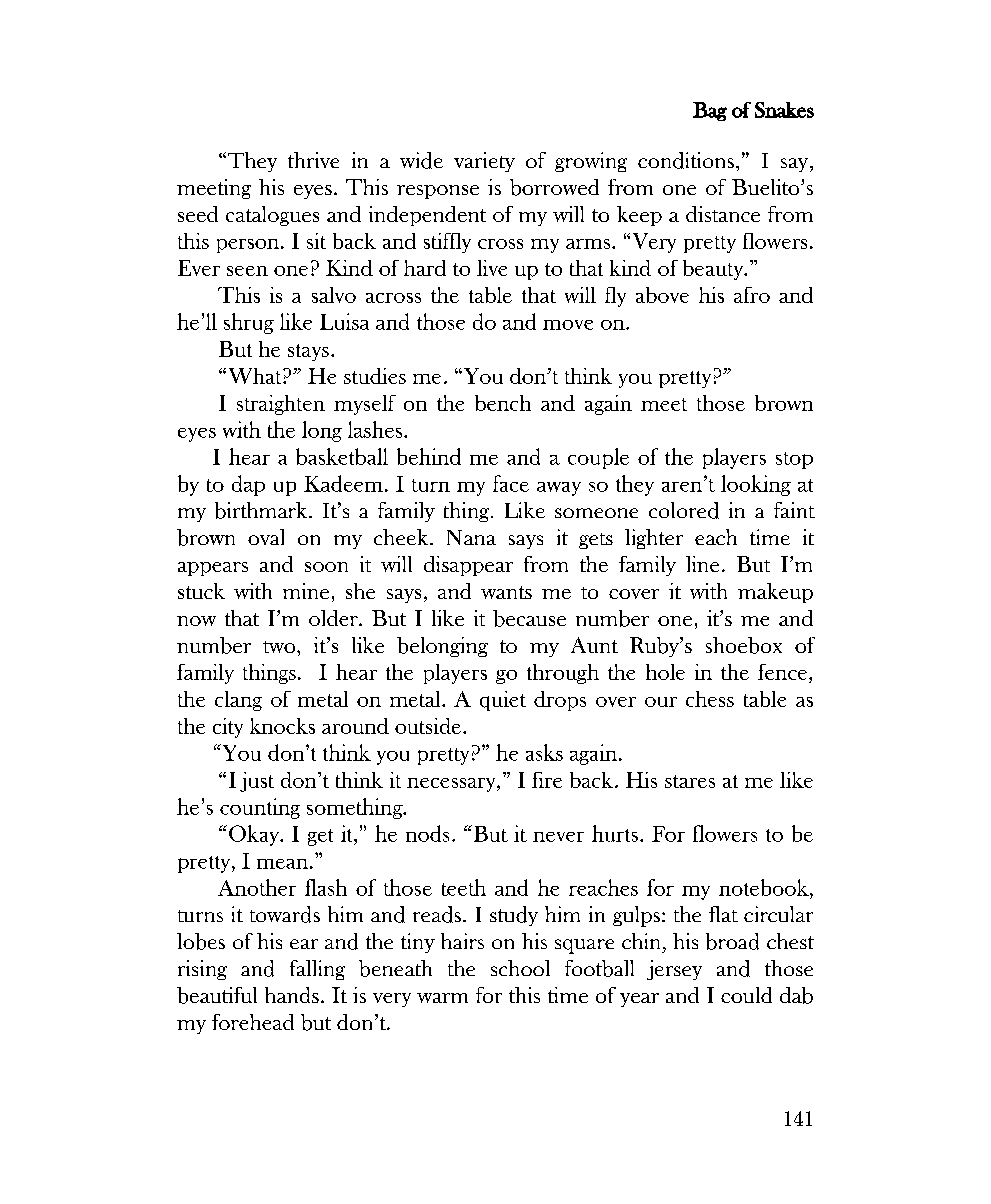  Describe the element at coordinates (503, 403) in the screenshot. I see `bench` at that location.
